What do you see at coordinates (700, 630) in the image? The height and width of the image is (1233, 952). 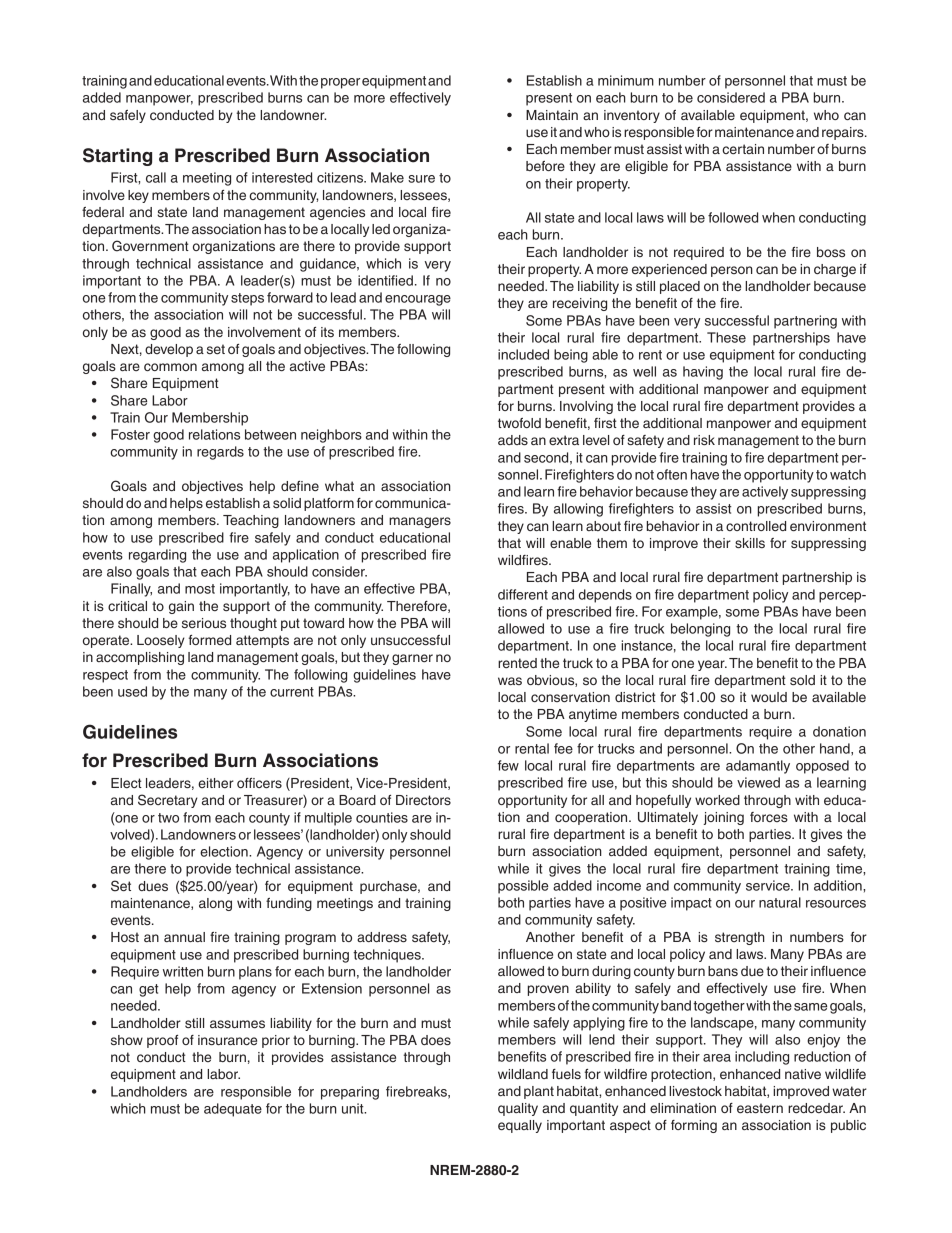 I see `belonging` at bounding box center [700, 630].
